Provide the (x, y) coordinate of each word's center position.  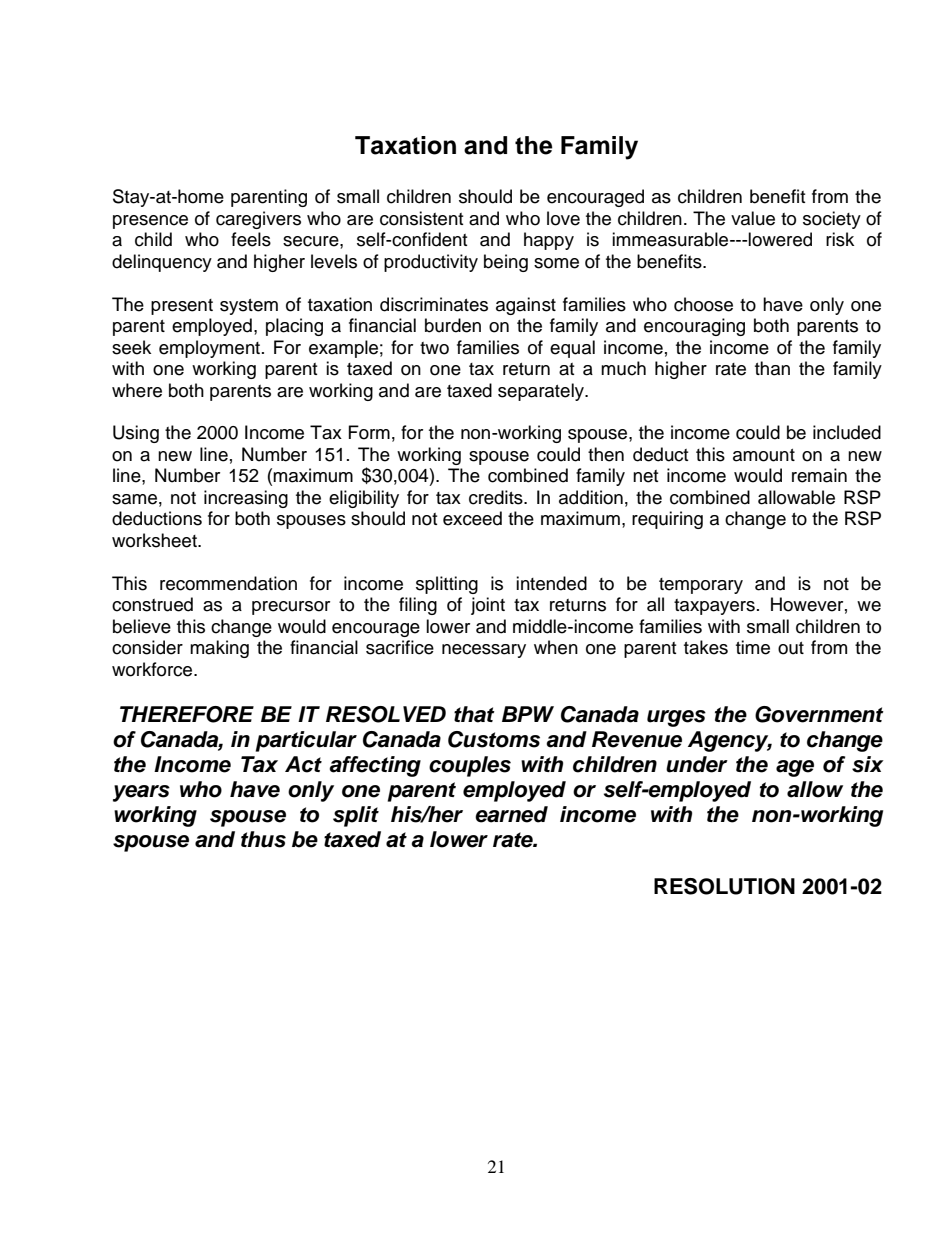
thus (263, 839)
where (137, 390)
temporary (701, 586)
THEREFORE (187, 714)
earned (511, 814)
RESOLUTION (724, 886)
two (434, 348)
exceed (472, 518)
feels (251, 239)
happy (549, 241)
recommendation (228, 583)
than (772, 368)
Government (819, 714)
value (753, 218)
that (474, 714)
